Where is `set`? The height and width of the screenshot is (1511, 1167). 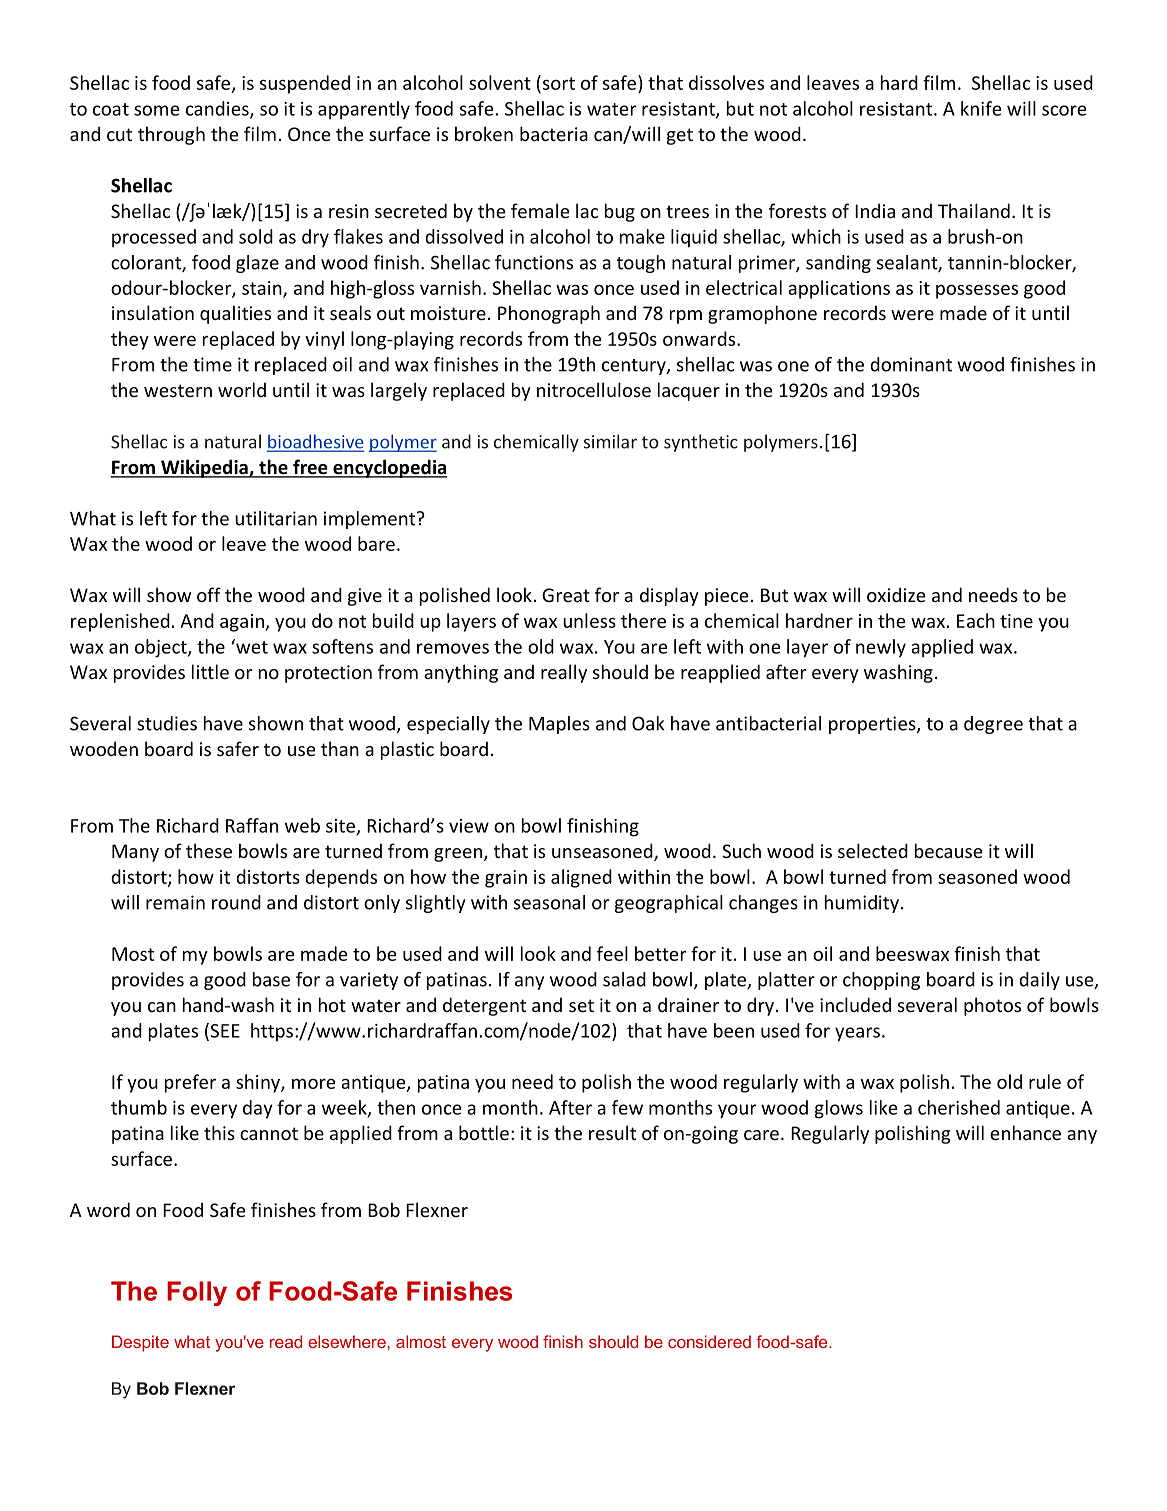 set is located at coordinates (581, 1005).
